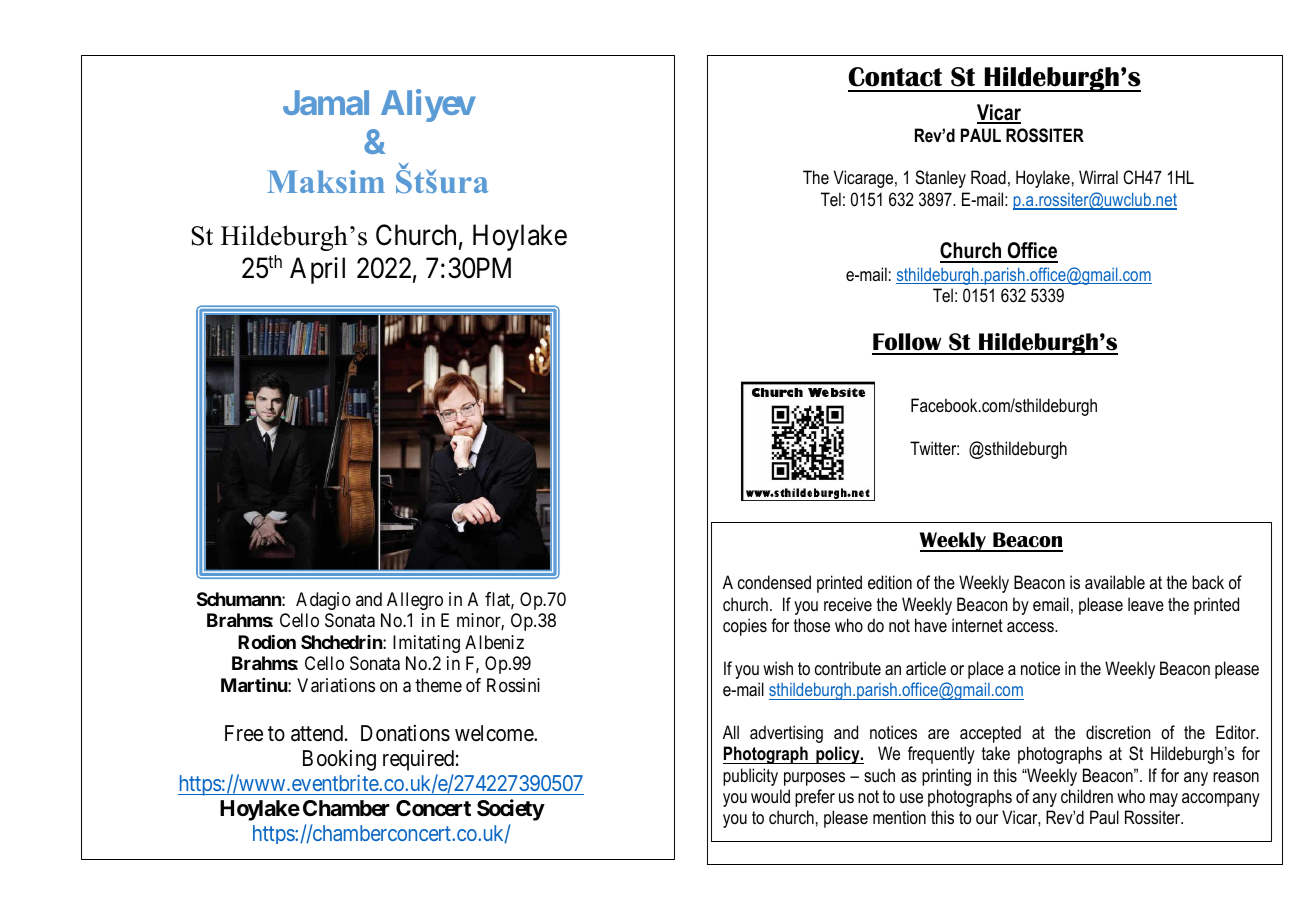 This screenshot has height=924, width=1308. Describe the element at coordinates (339, 760) in the screenshot. I see `Booking` at that location.
